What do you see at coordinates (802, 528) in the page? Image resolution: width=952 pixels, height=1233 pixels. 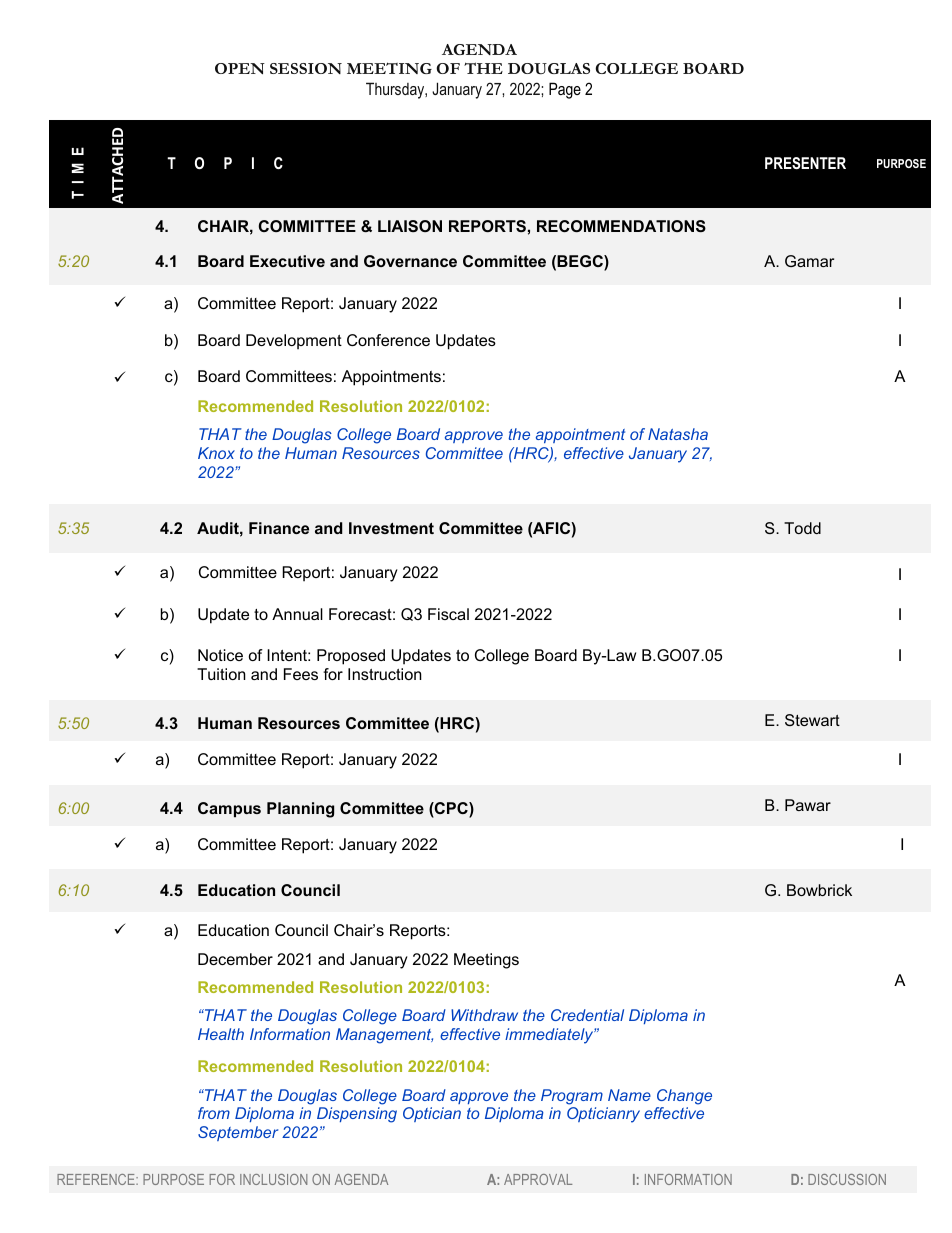 I see `Todd` at bounding box center [802, 528].
